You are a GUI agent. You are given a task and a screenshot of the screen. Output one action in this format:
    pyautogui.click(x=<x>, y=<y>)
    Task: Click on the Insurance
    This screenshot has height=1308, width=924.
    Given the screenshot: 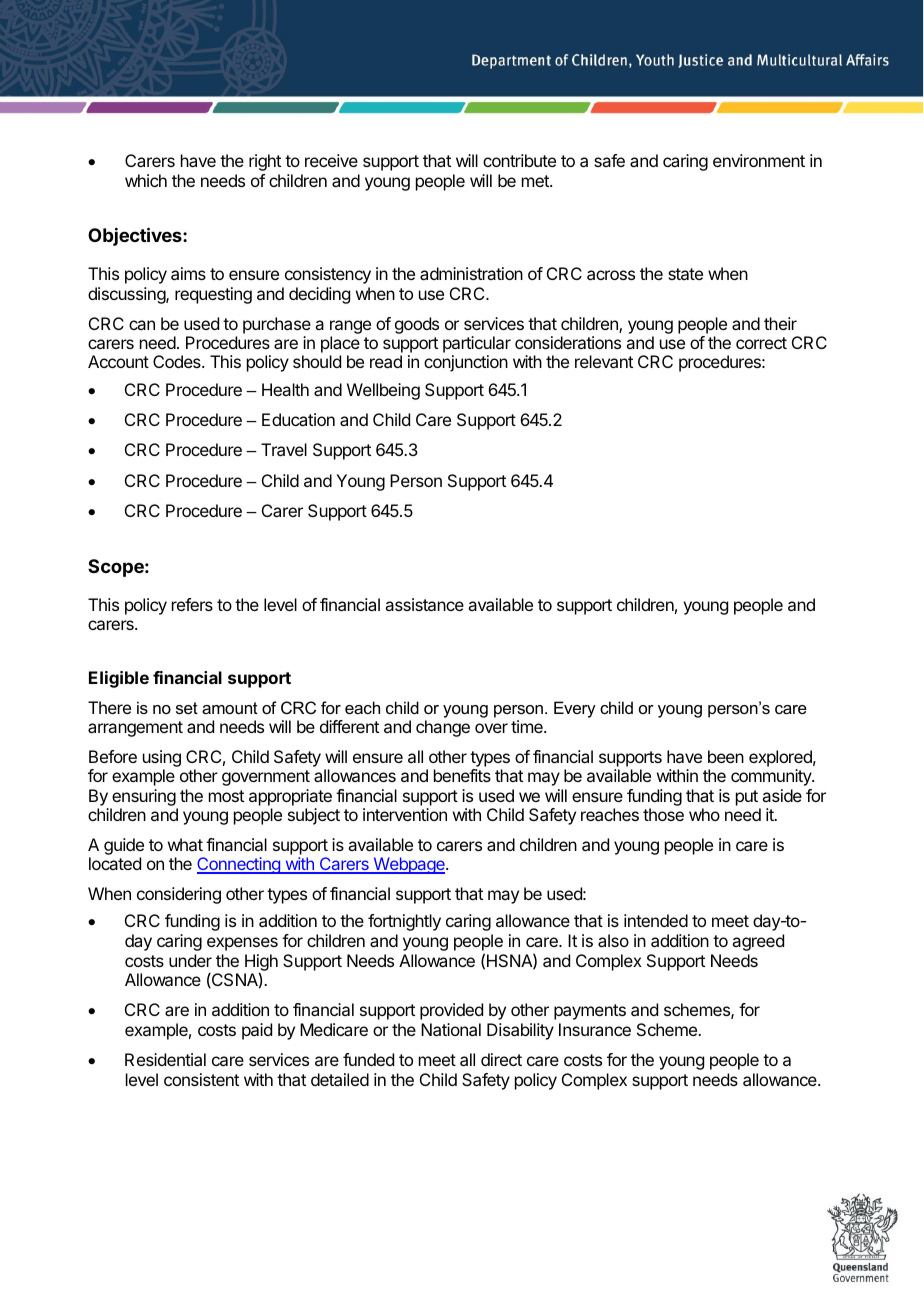 What is the action you would take?
    pyautogui.click(x=595, y=1029)
